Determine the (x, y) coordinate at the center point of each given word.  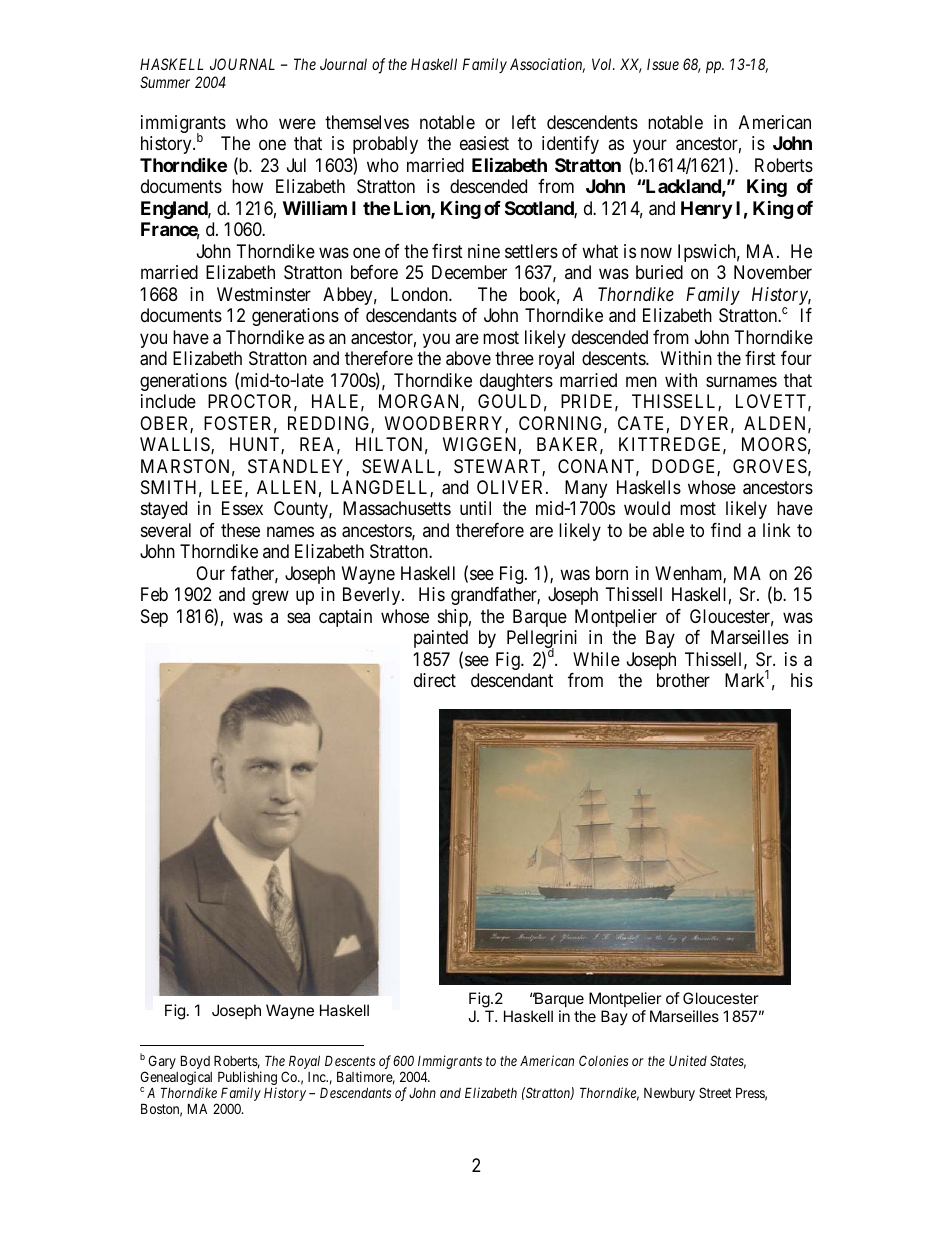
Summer (165, 82)
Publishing (247, 1079)
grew (270, 598)
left (524, 122)
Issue (663, 64)
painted (441, 639)
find (726, 530)
